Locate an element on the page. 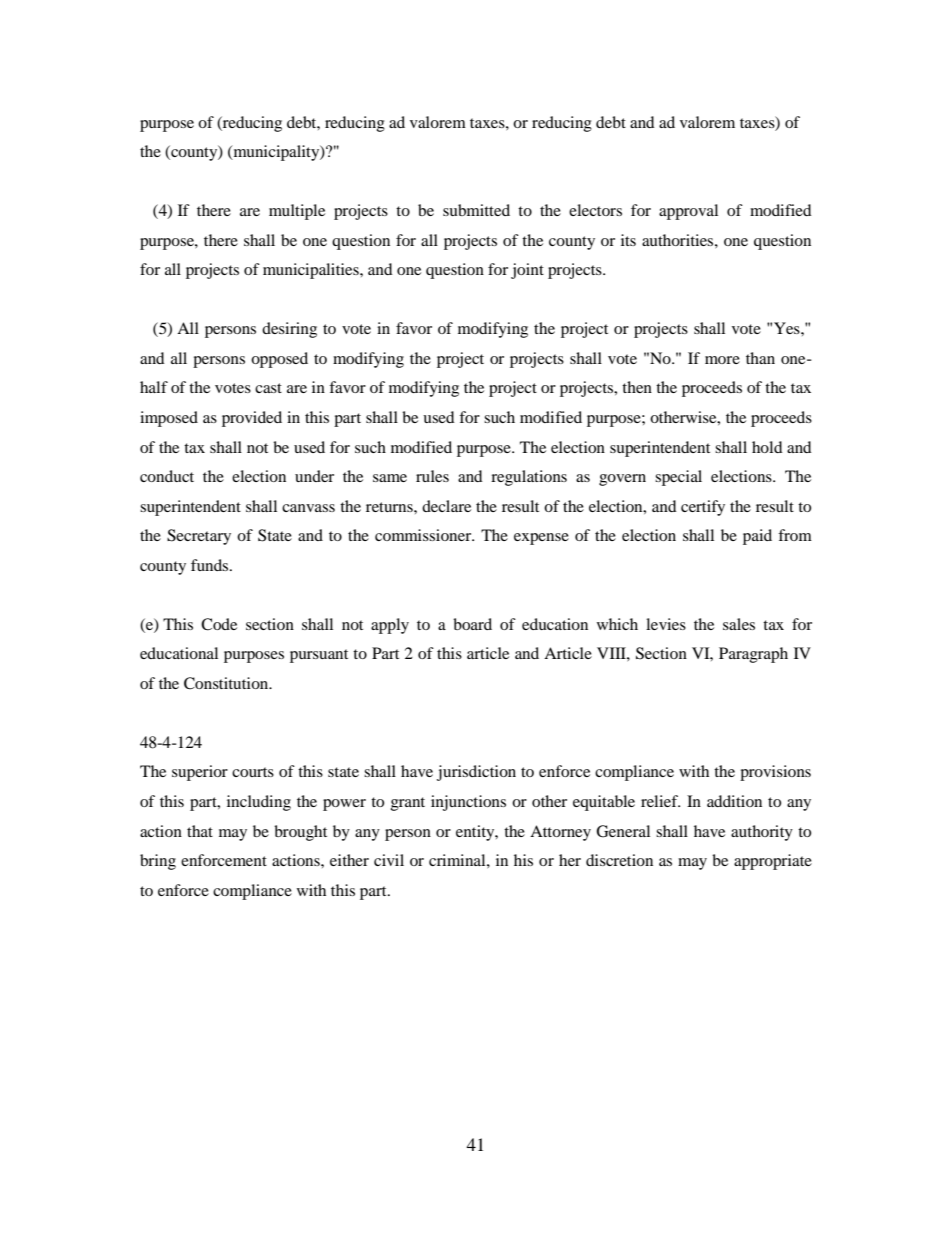  that is located at coordinates (200, 831).
